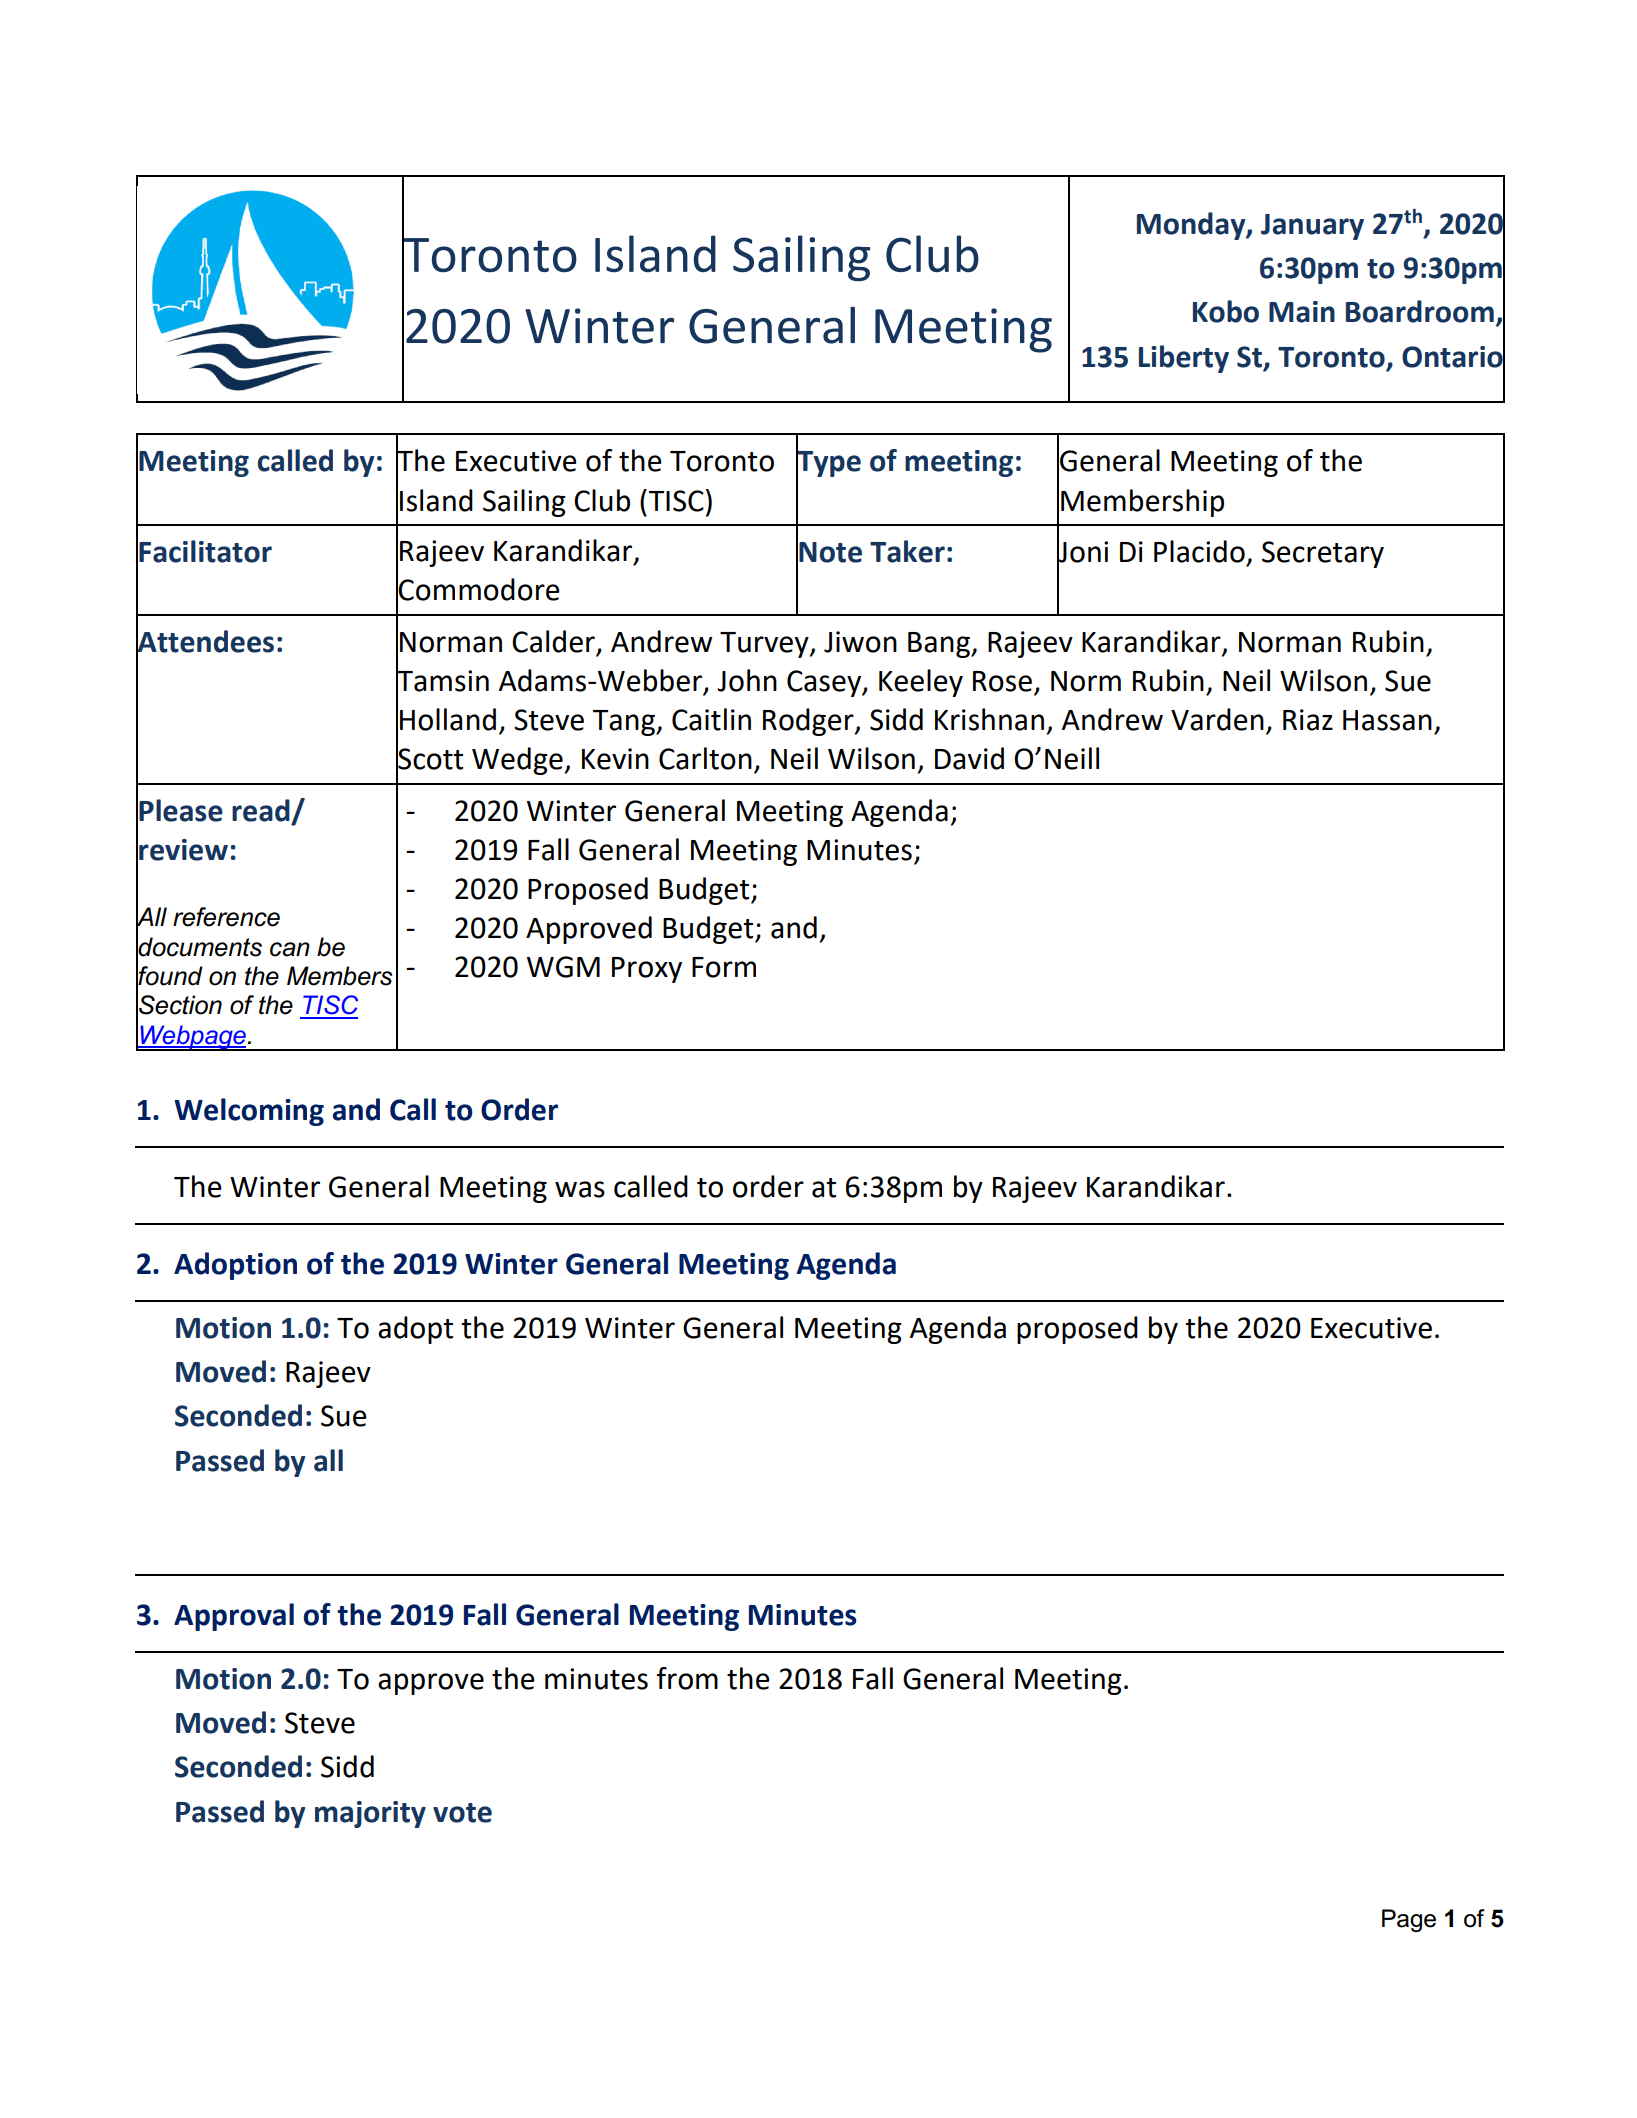  I want to click on Rodger, so click(809, 722).
